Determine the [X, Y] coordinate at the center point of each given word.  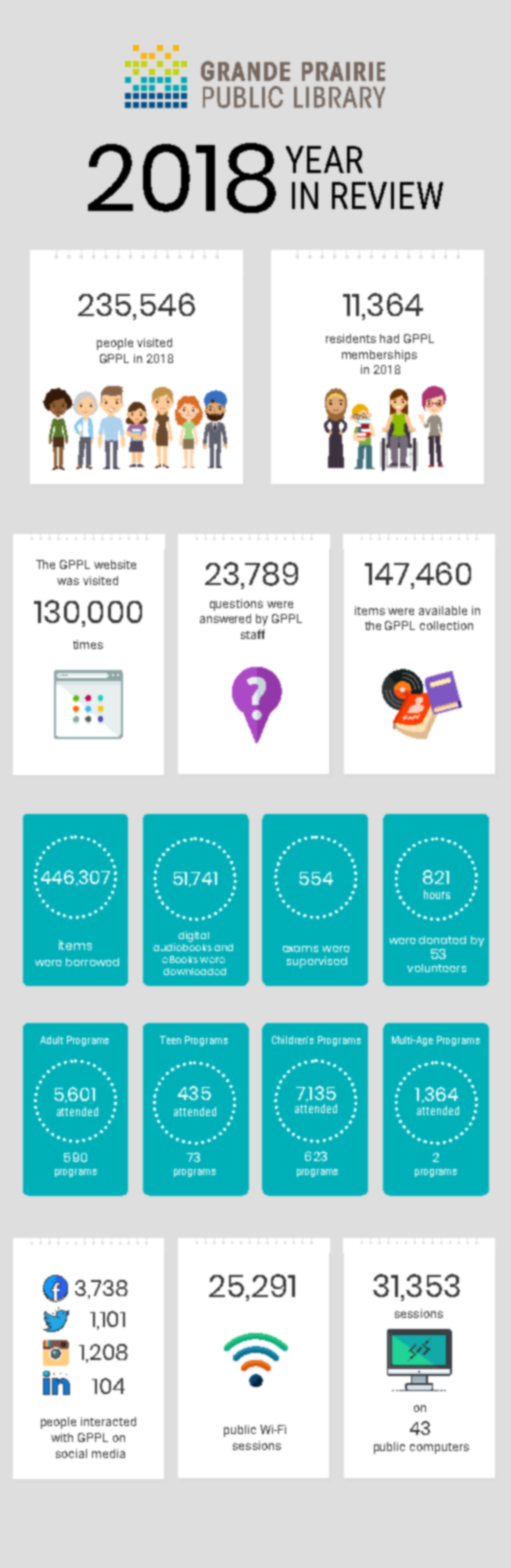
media [108, 1453]
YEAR [324, 159]
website [115, 564]
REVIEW [387, 195]
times [88, 644]
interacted [108, 1421]
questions [236, 605]
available [443, 610]
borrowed [92, 962]
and [223, 947]
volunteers [436, 968]
